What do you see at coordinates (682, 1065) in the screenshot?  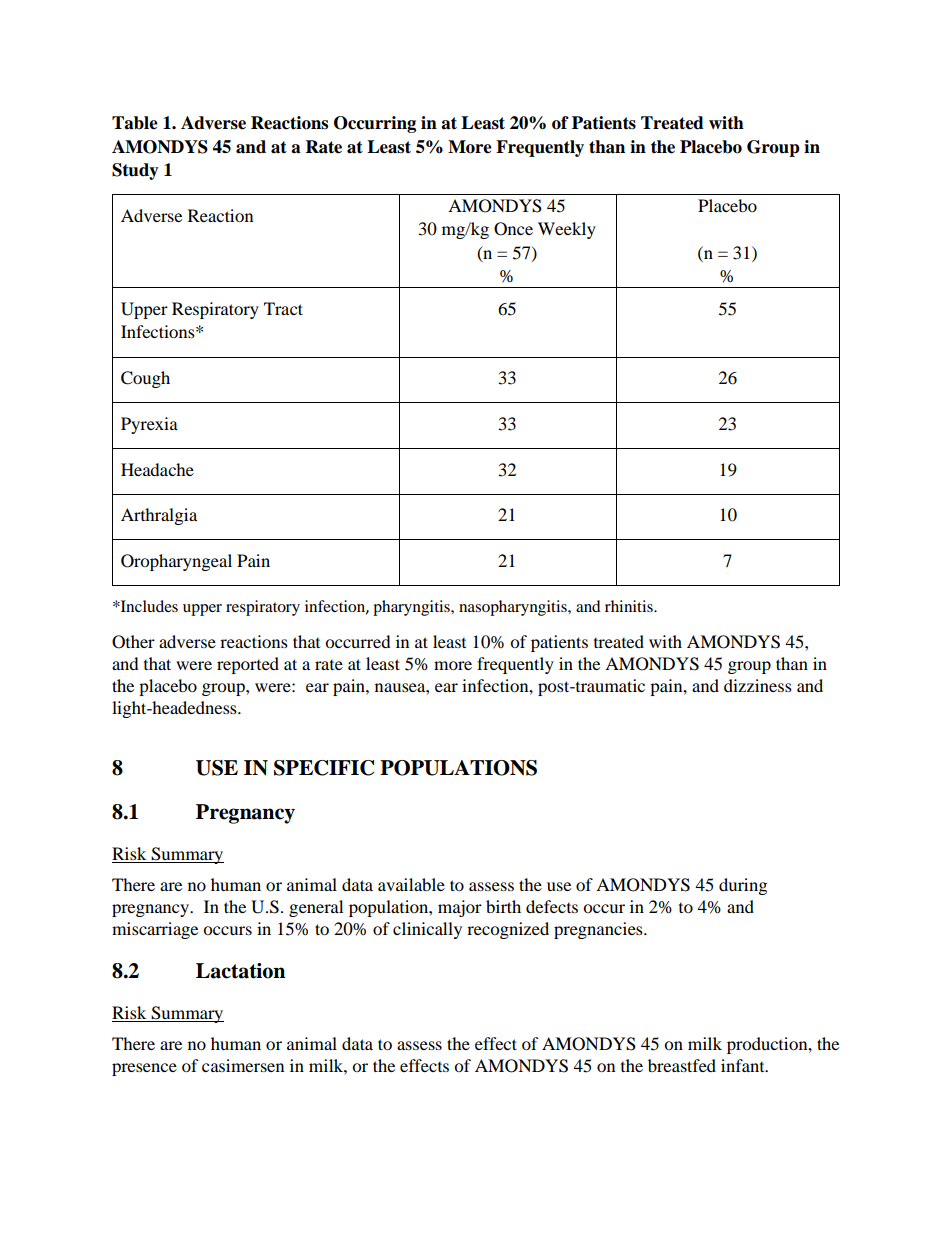 I see `breastfed` at bounding box center [682, 1065].
